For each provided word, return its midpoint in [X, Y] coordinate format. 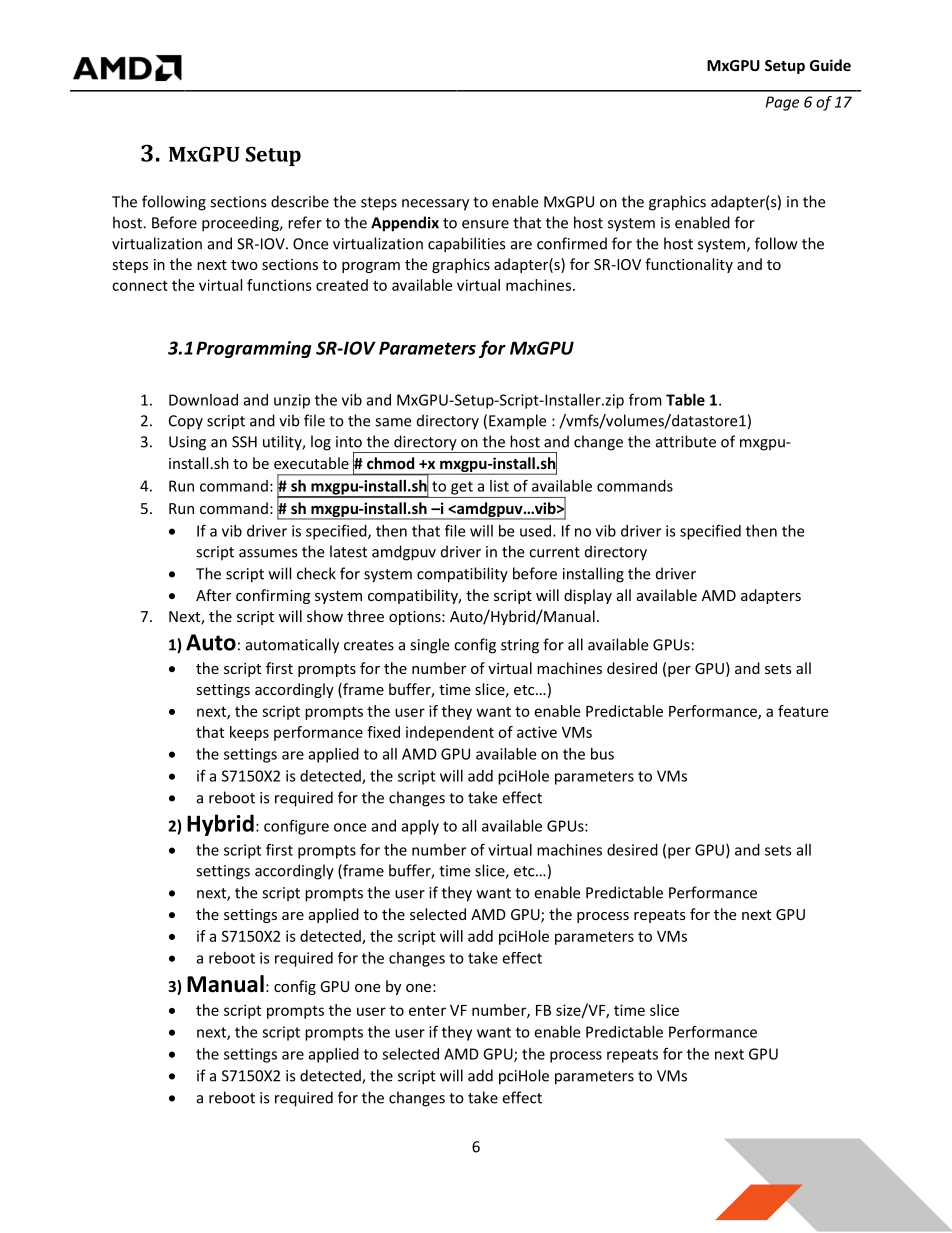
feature [803, 711]
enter [427, 1011]
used [537, 531]
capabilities [466, 245]
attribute [686, 441]
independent [450, 733]
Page [782, 103]
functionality [689, 265]
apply [420, 827]
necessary [435, 205]
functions [279, 285]
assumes [268, 553]
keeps [249, 733]
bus [602, 754]
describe [300, 201]
